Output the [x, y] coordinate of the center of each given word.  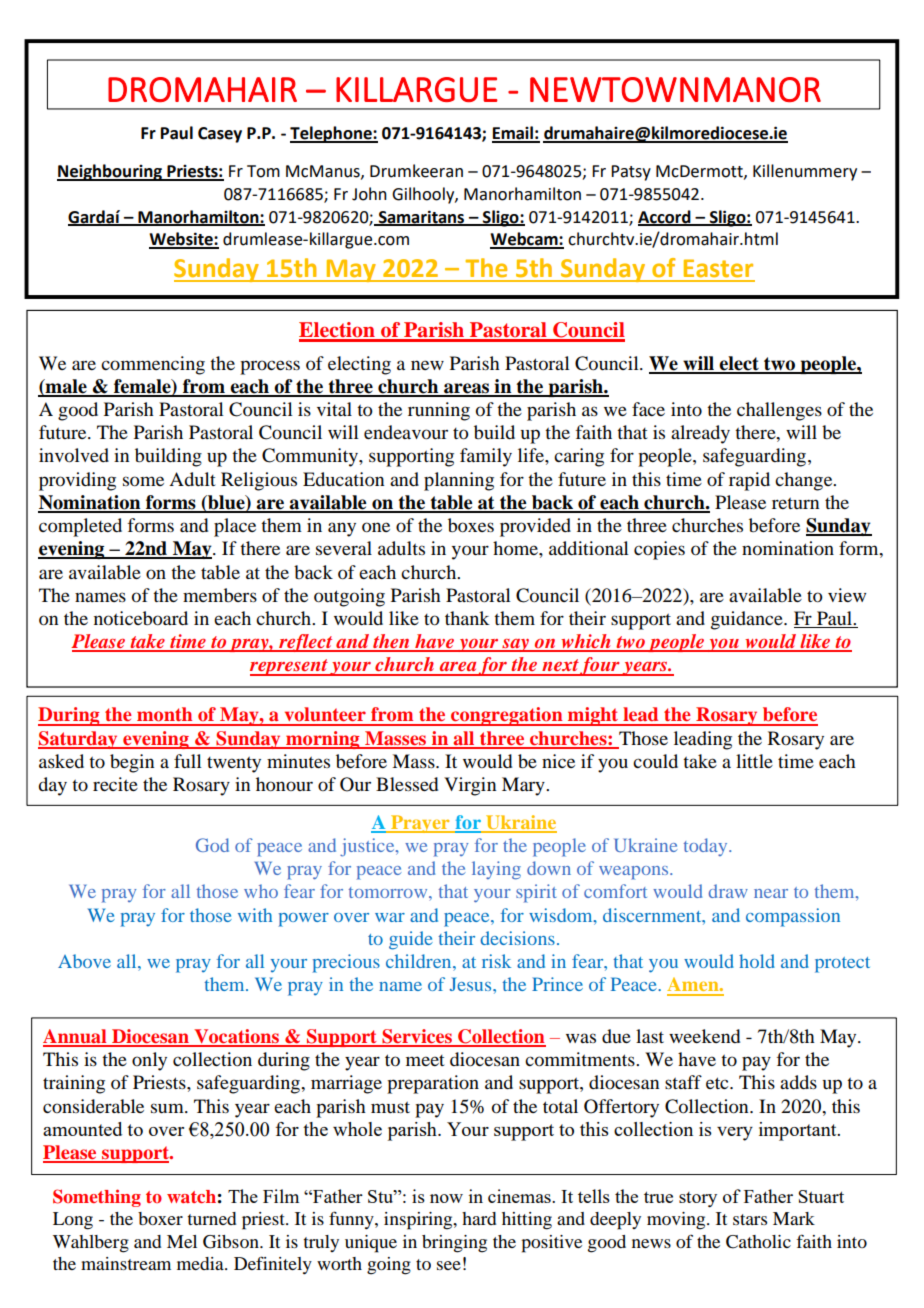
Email [513, 134]
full [188, 761]
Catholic [758, 1242]
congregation [507, 716]
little [754, 761]
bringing [454, 1244]
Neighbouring [111, 172]
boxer [160, 1218]
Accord [665, 217]
